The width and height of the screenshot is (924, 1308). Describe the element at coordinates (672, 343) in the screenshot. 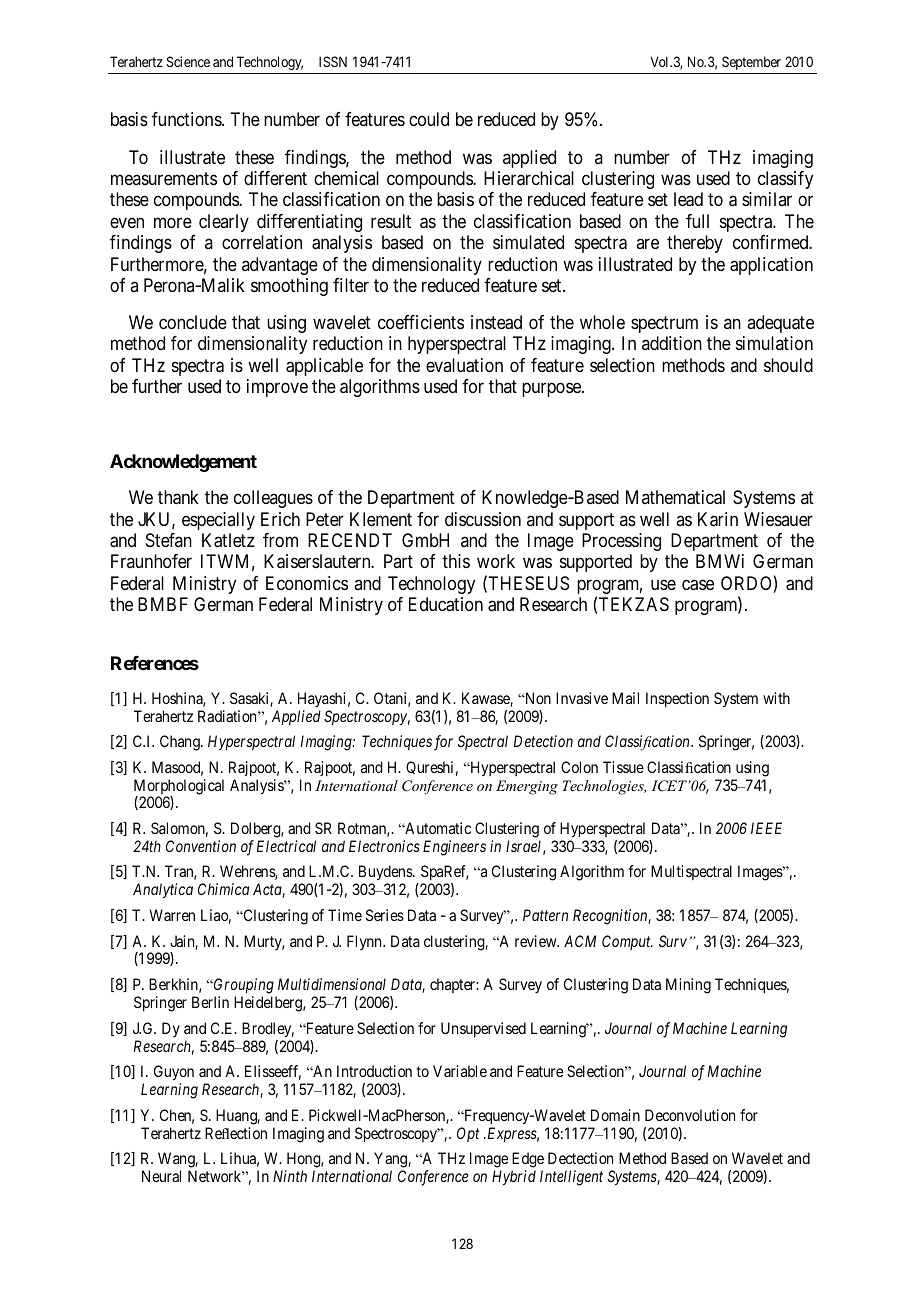

I see `addition` at that location.
